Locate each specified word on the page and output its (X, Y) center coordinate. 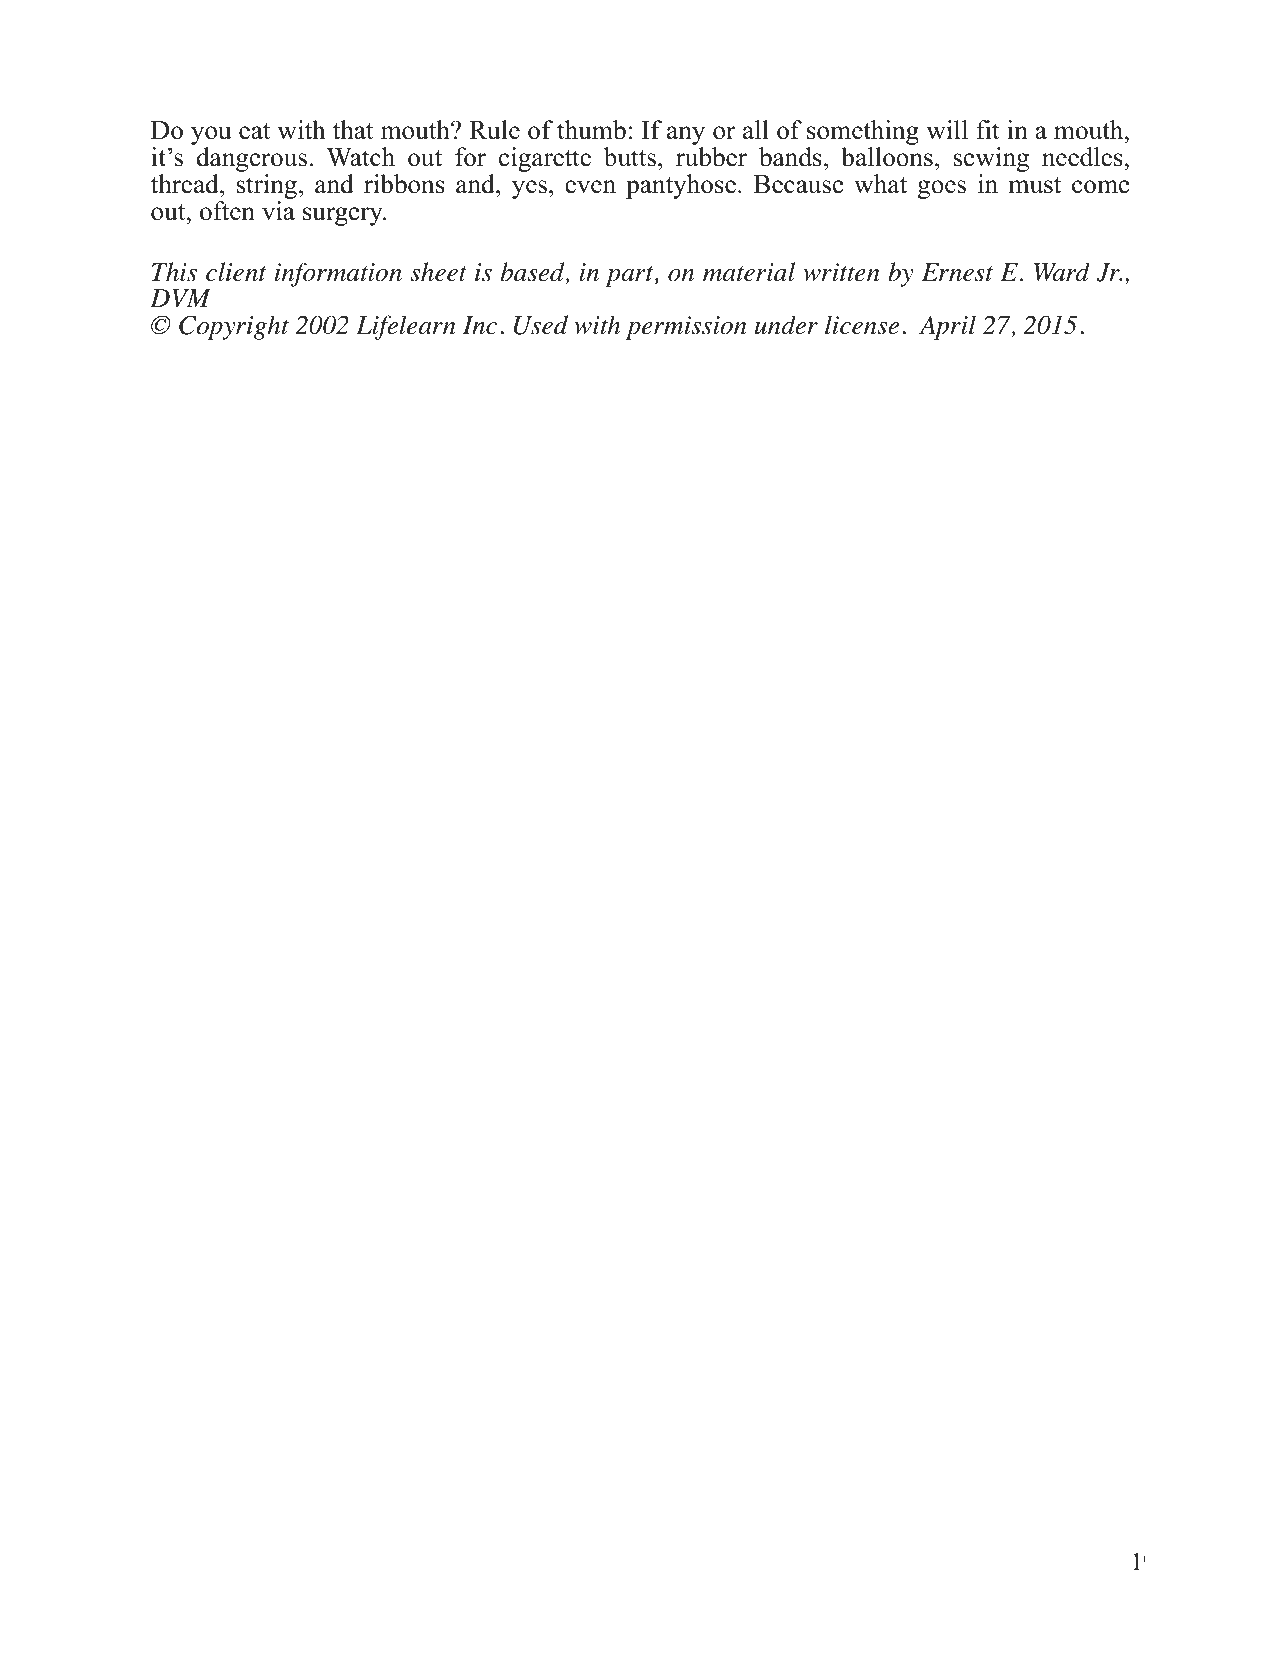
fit (988, 129)
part (630, 276)
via (278, 211)
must (1035, 185)
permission (686, 328)
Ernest (957, 272)
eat (254, 131)
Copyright (234, 327)
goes (942, 189)
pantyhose (681, 186)
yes (529, 189)
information (338, 274)
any (686, 137)
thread (186, 184)
